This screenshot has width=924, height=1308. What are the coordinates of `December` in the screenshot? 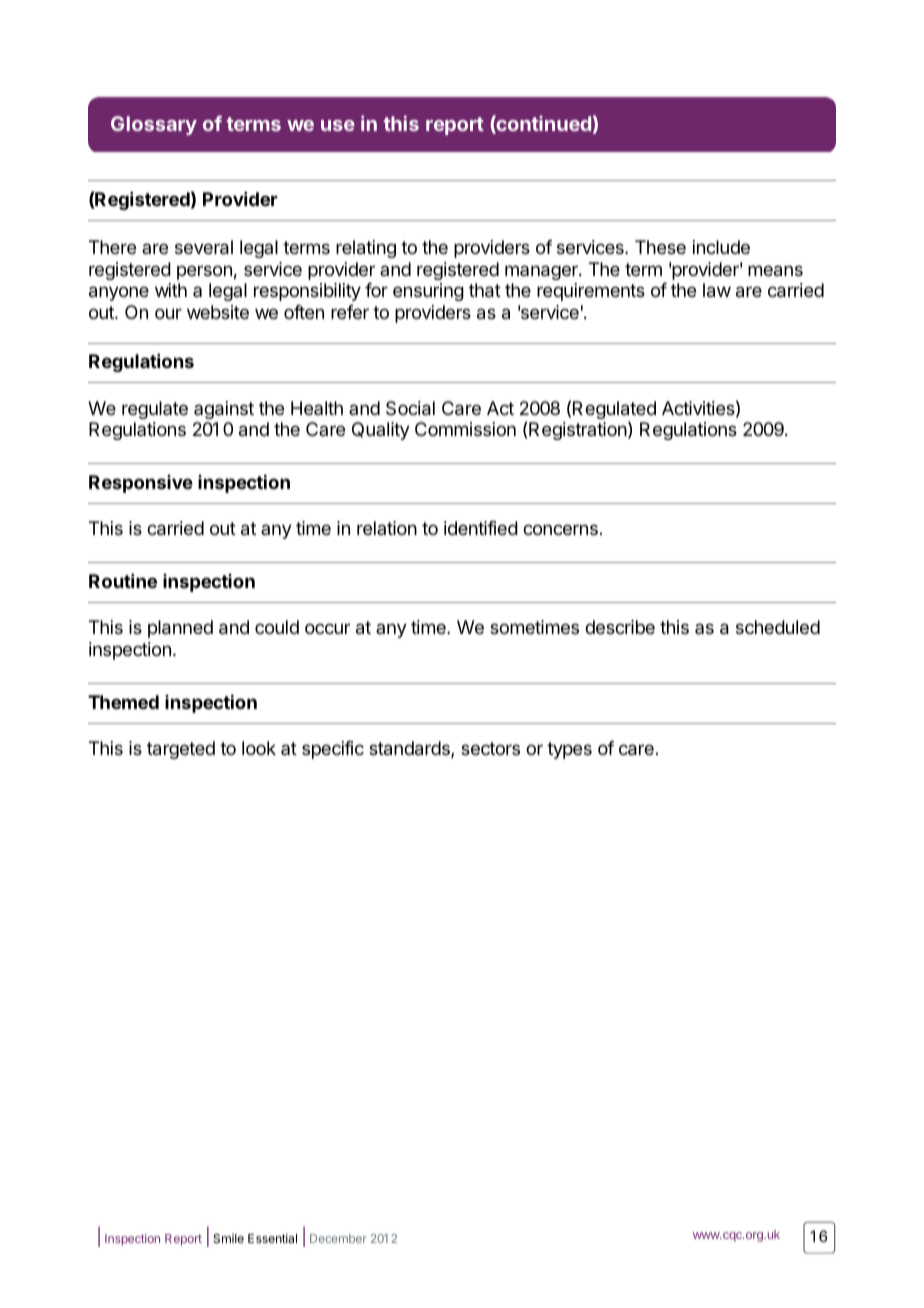 It's located at (338, 1238).
